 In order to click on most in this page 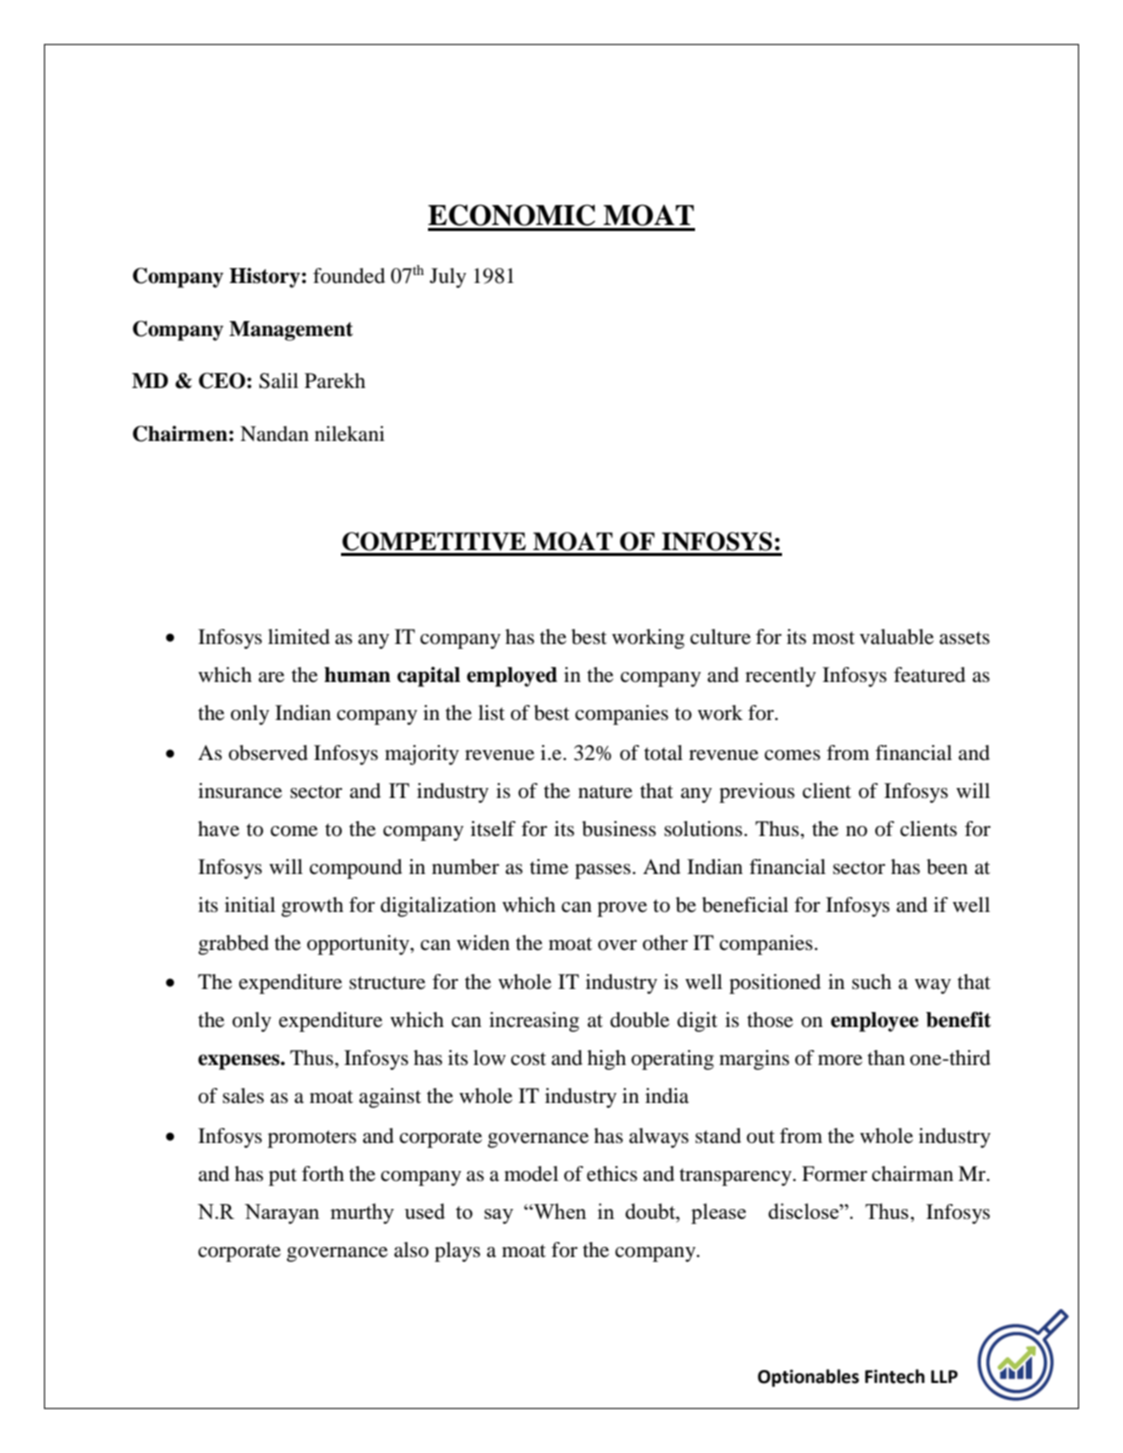, I will do `click(833, 638)`.
